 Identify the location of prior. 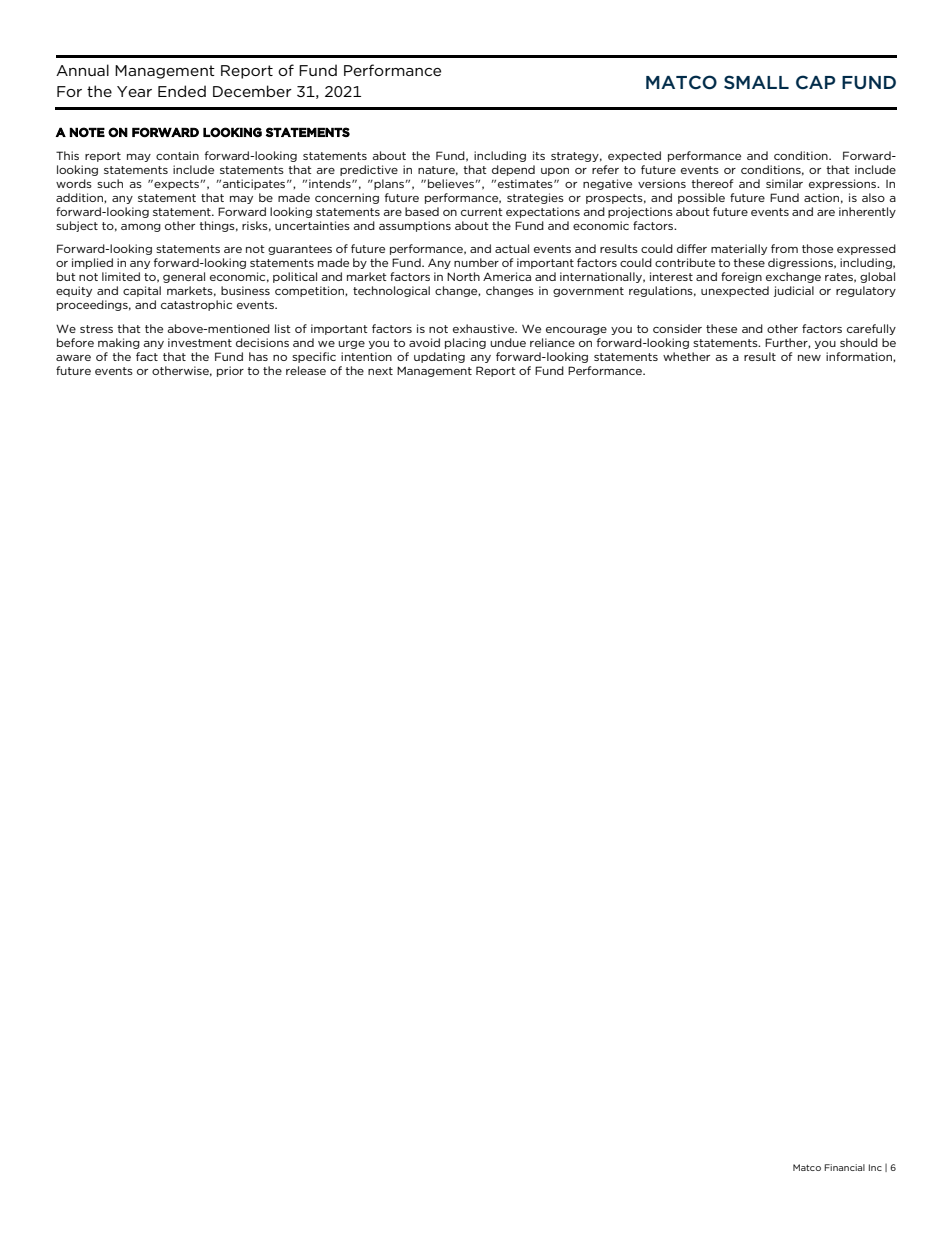
(230, 371).
